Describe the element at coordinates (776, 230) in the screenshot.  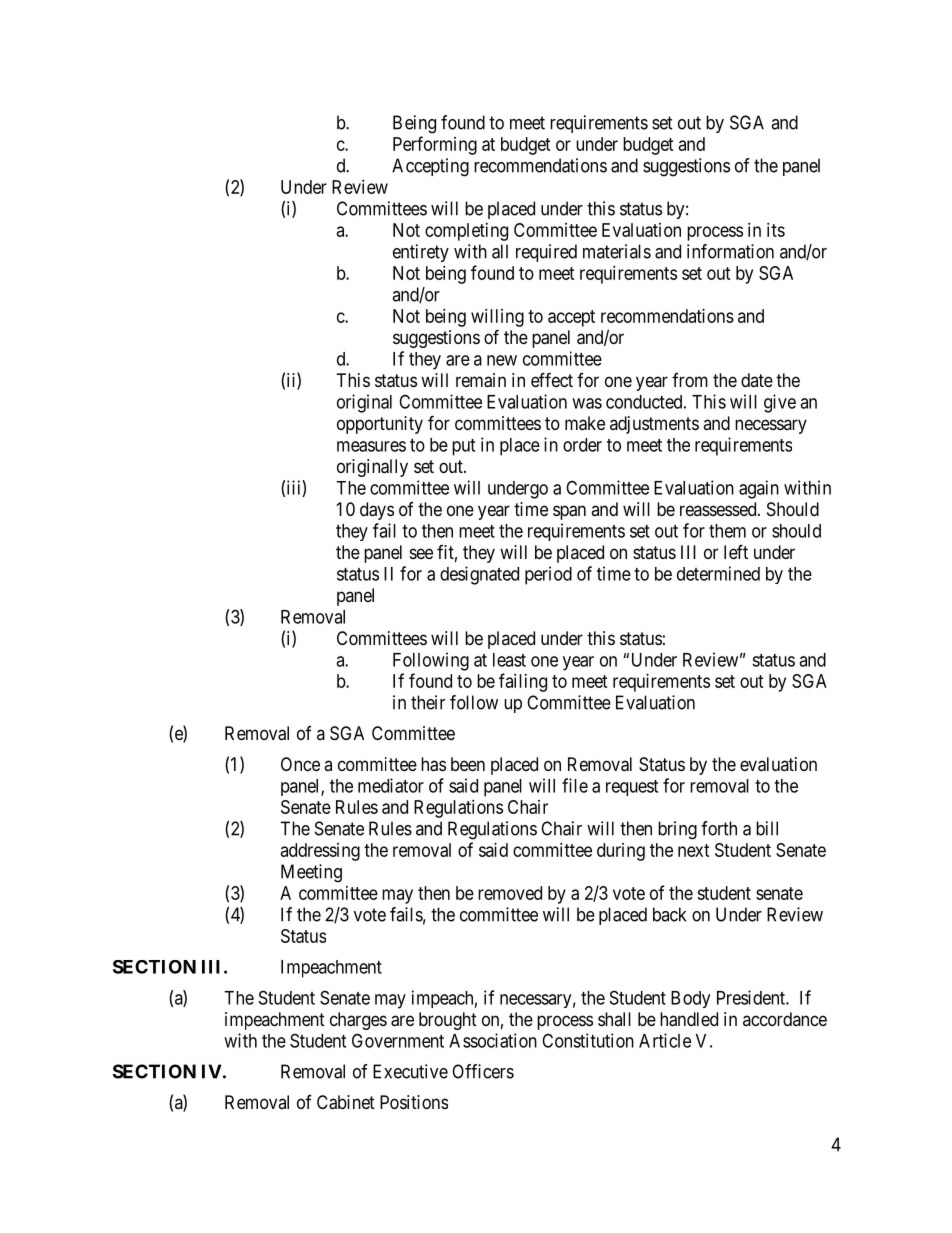
I see `its` at that location.
